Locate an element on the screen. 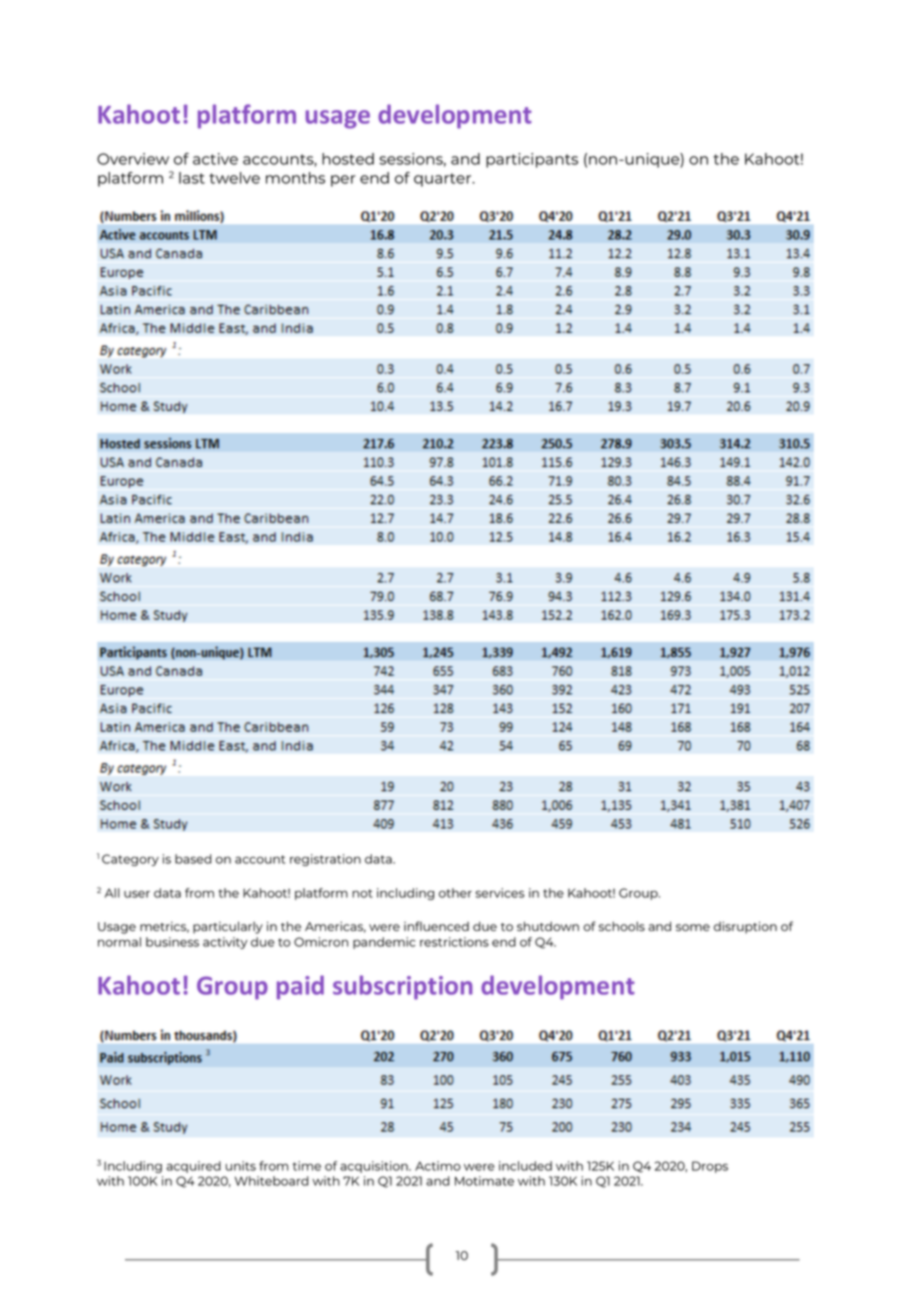 The image size is (924, 1308). some is located at coordinates (693, 927).
